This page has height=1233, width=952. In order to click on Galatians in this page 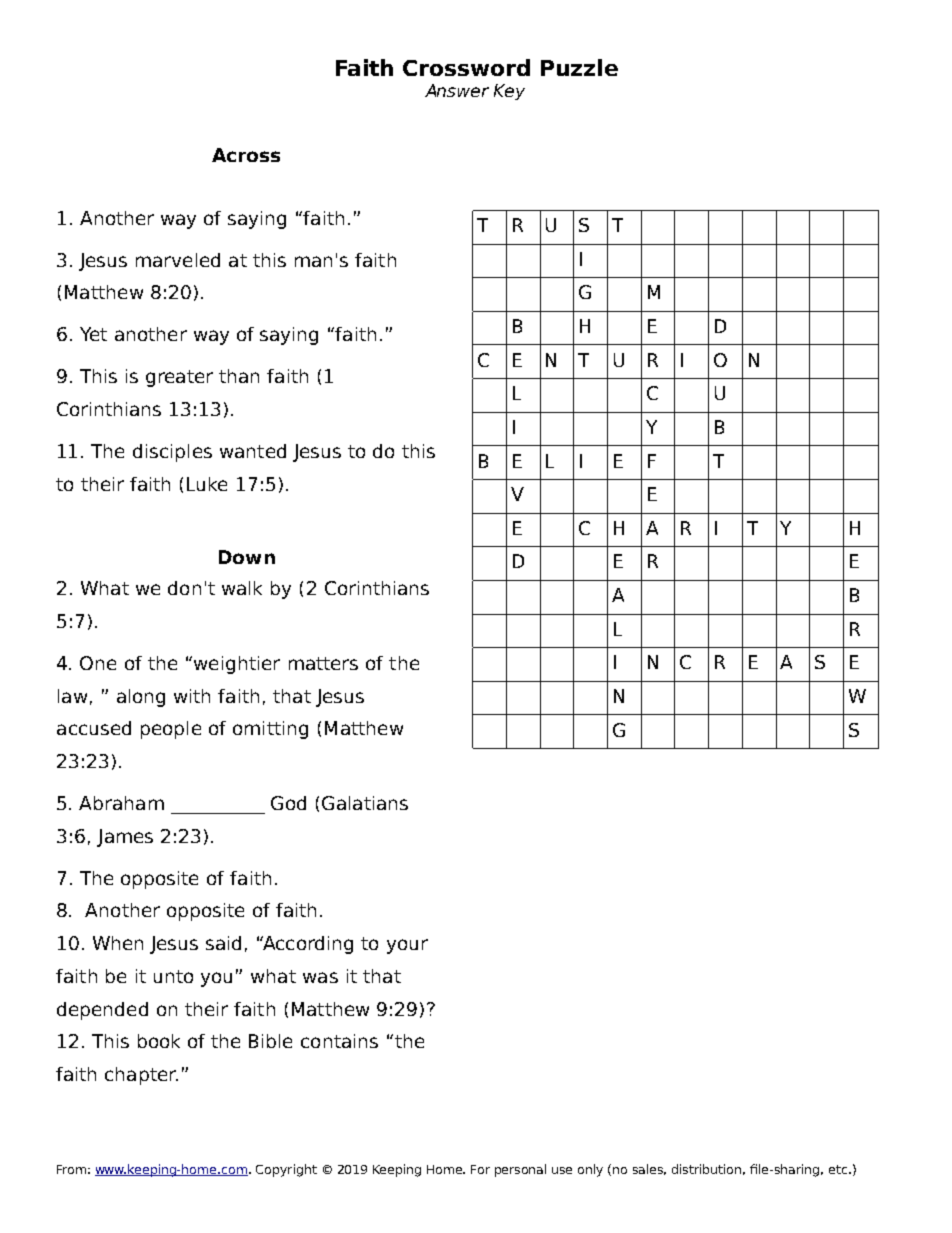, I will do `click(365, 803)`.
